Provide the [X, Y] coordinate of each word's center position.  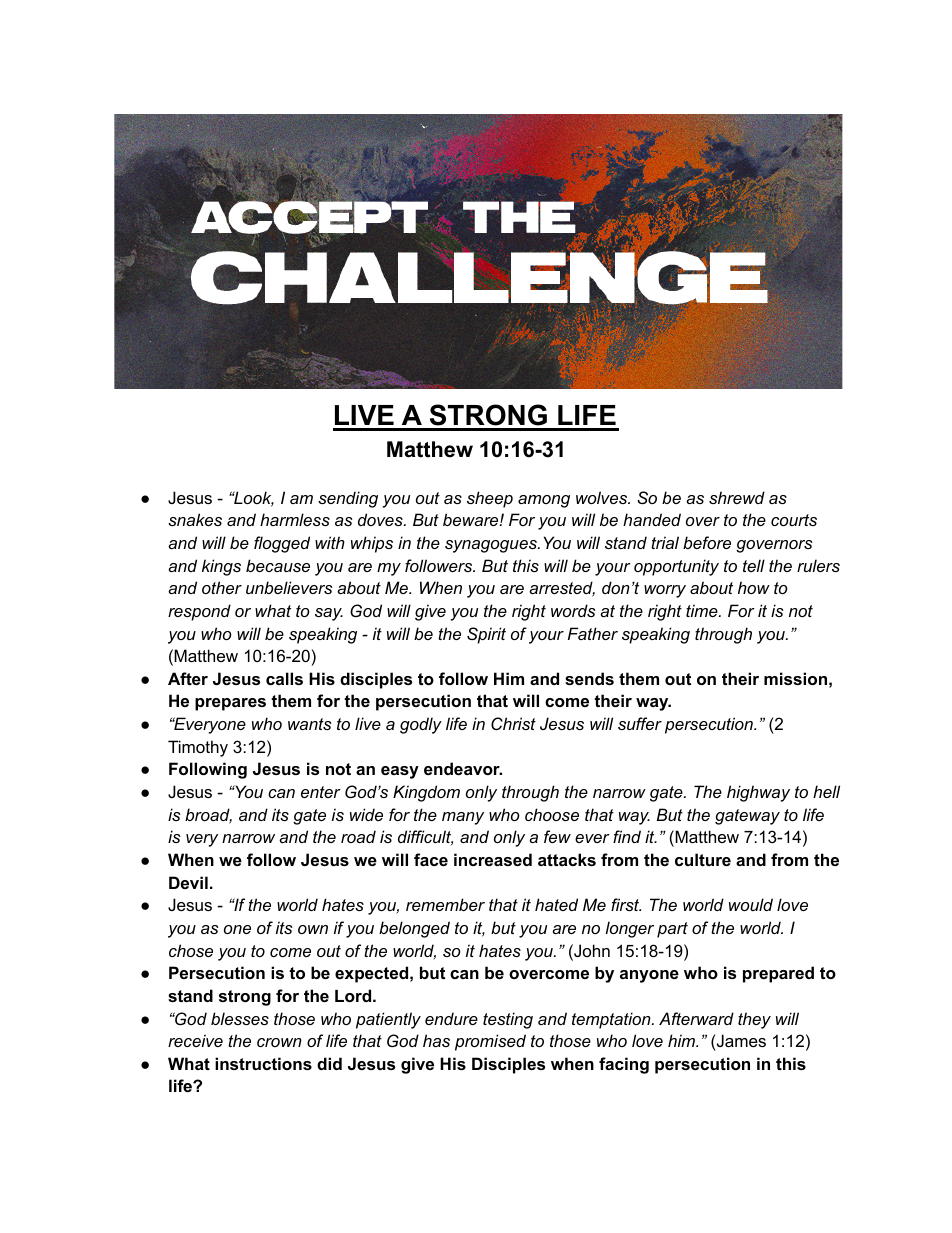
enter [321, 792]
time [703, 610]
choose [552, 814]
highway [758, 793]
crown [279, 1042]
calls [284, 678]
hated [556, 904]
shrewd [737, 497]
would [751, 904]
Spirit [486, 635]
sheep [490, 499]
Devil [188, 882]
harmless [295, 519]
